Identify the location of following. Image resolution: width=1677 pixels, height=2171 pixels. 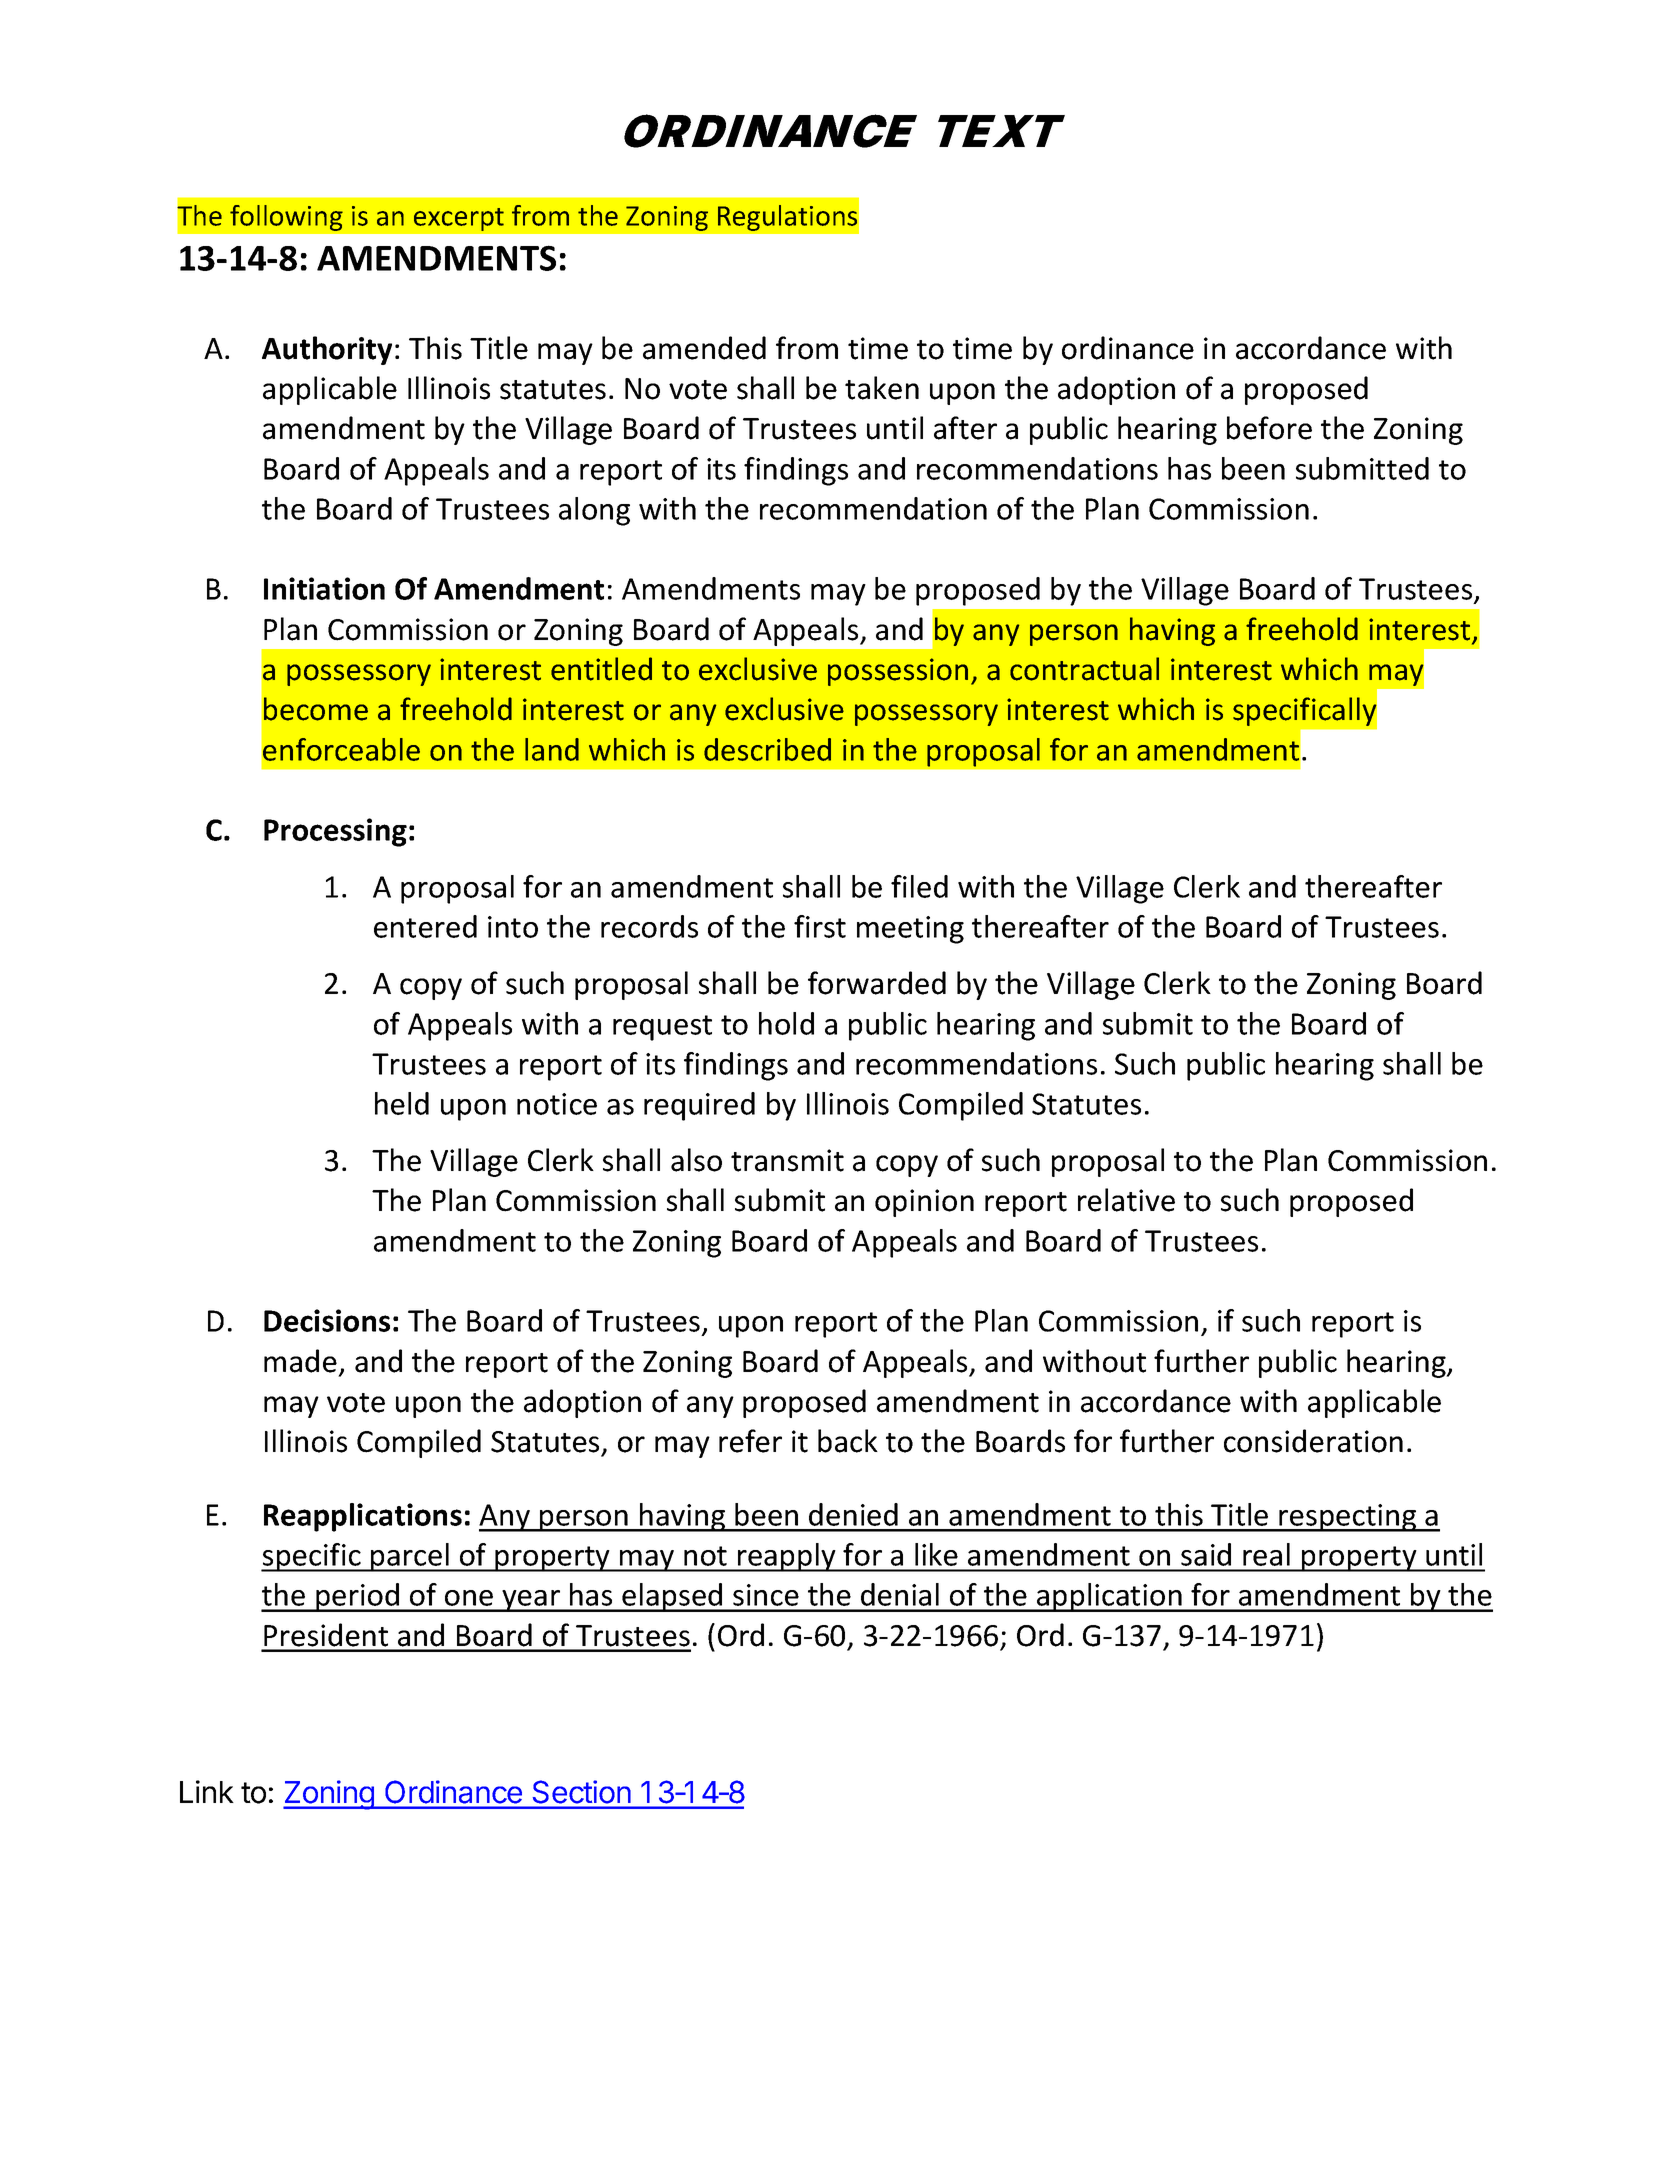
(286, 218).
